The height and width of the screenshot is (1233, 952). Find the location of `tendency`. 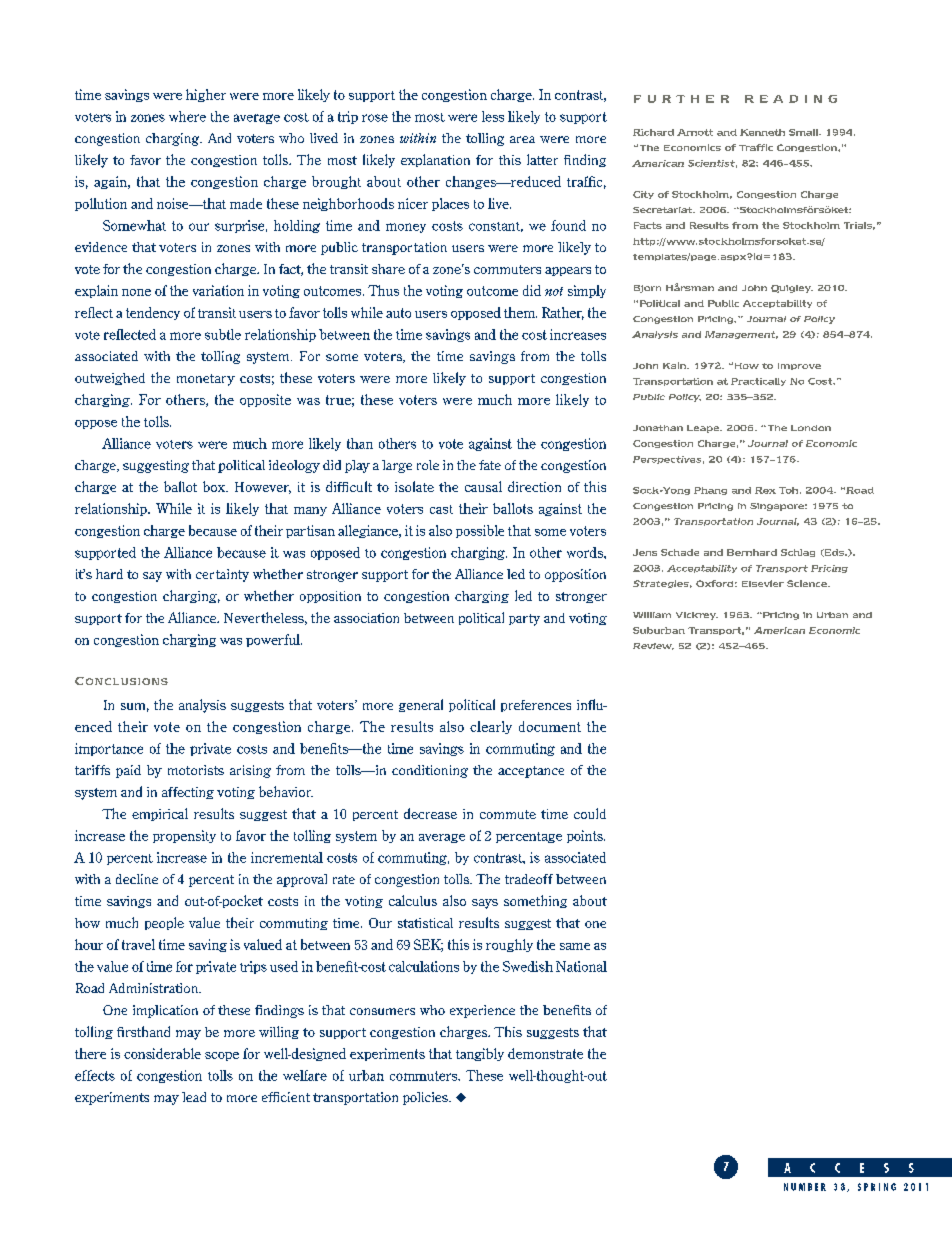

tendency is located at coordinates (153, 313).
